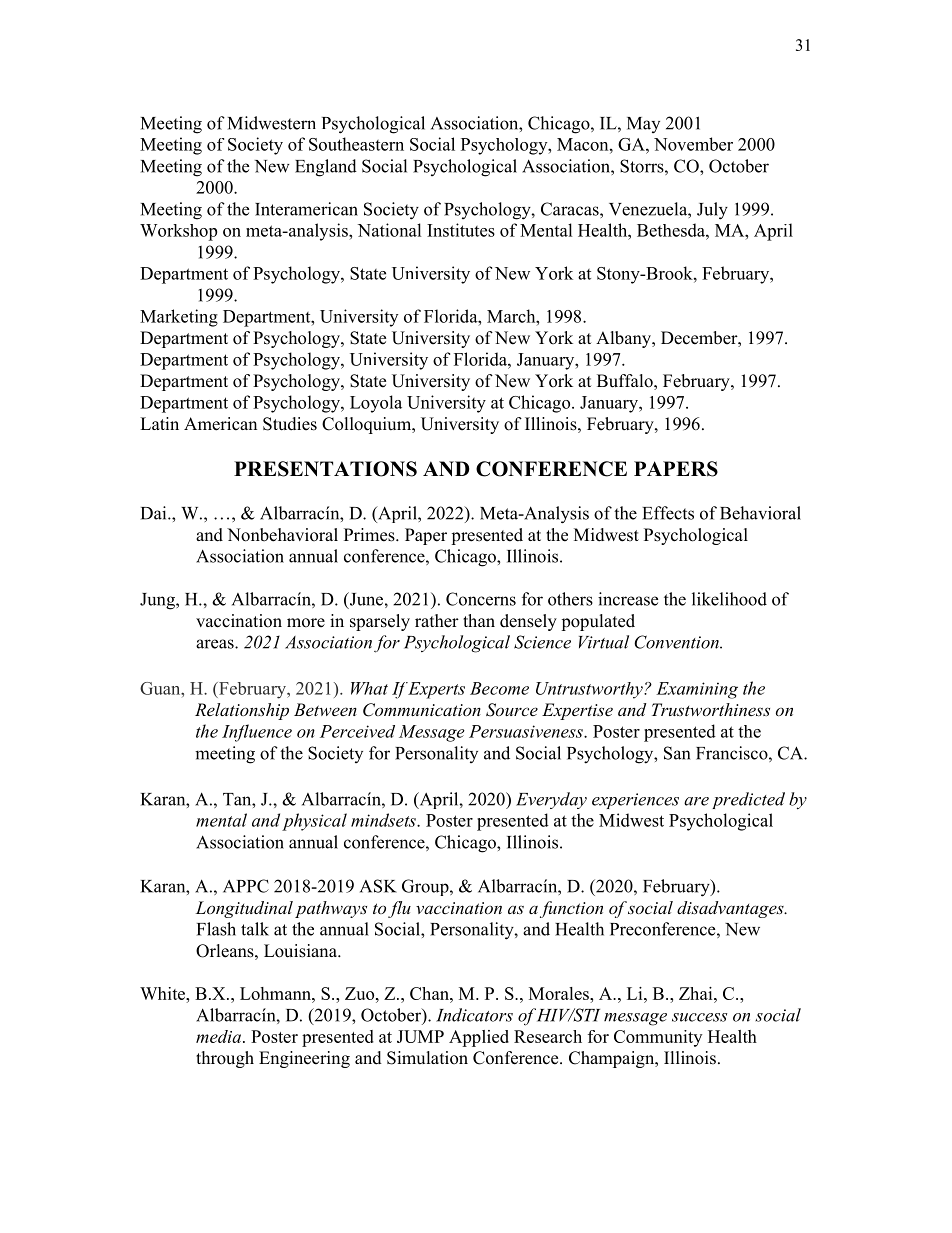 The height and width of the page is (1233, 952). Describe the element at coordinates (326, 168) in the page. I see `England` at that location.
